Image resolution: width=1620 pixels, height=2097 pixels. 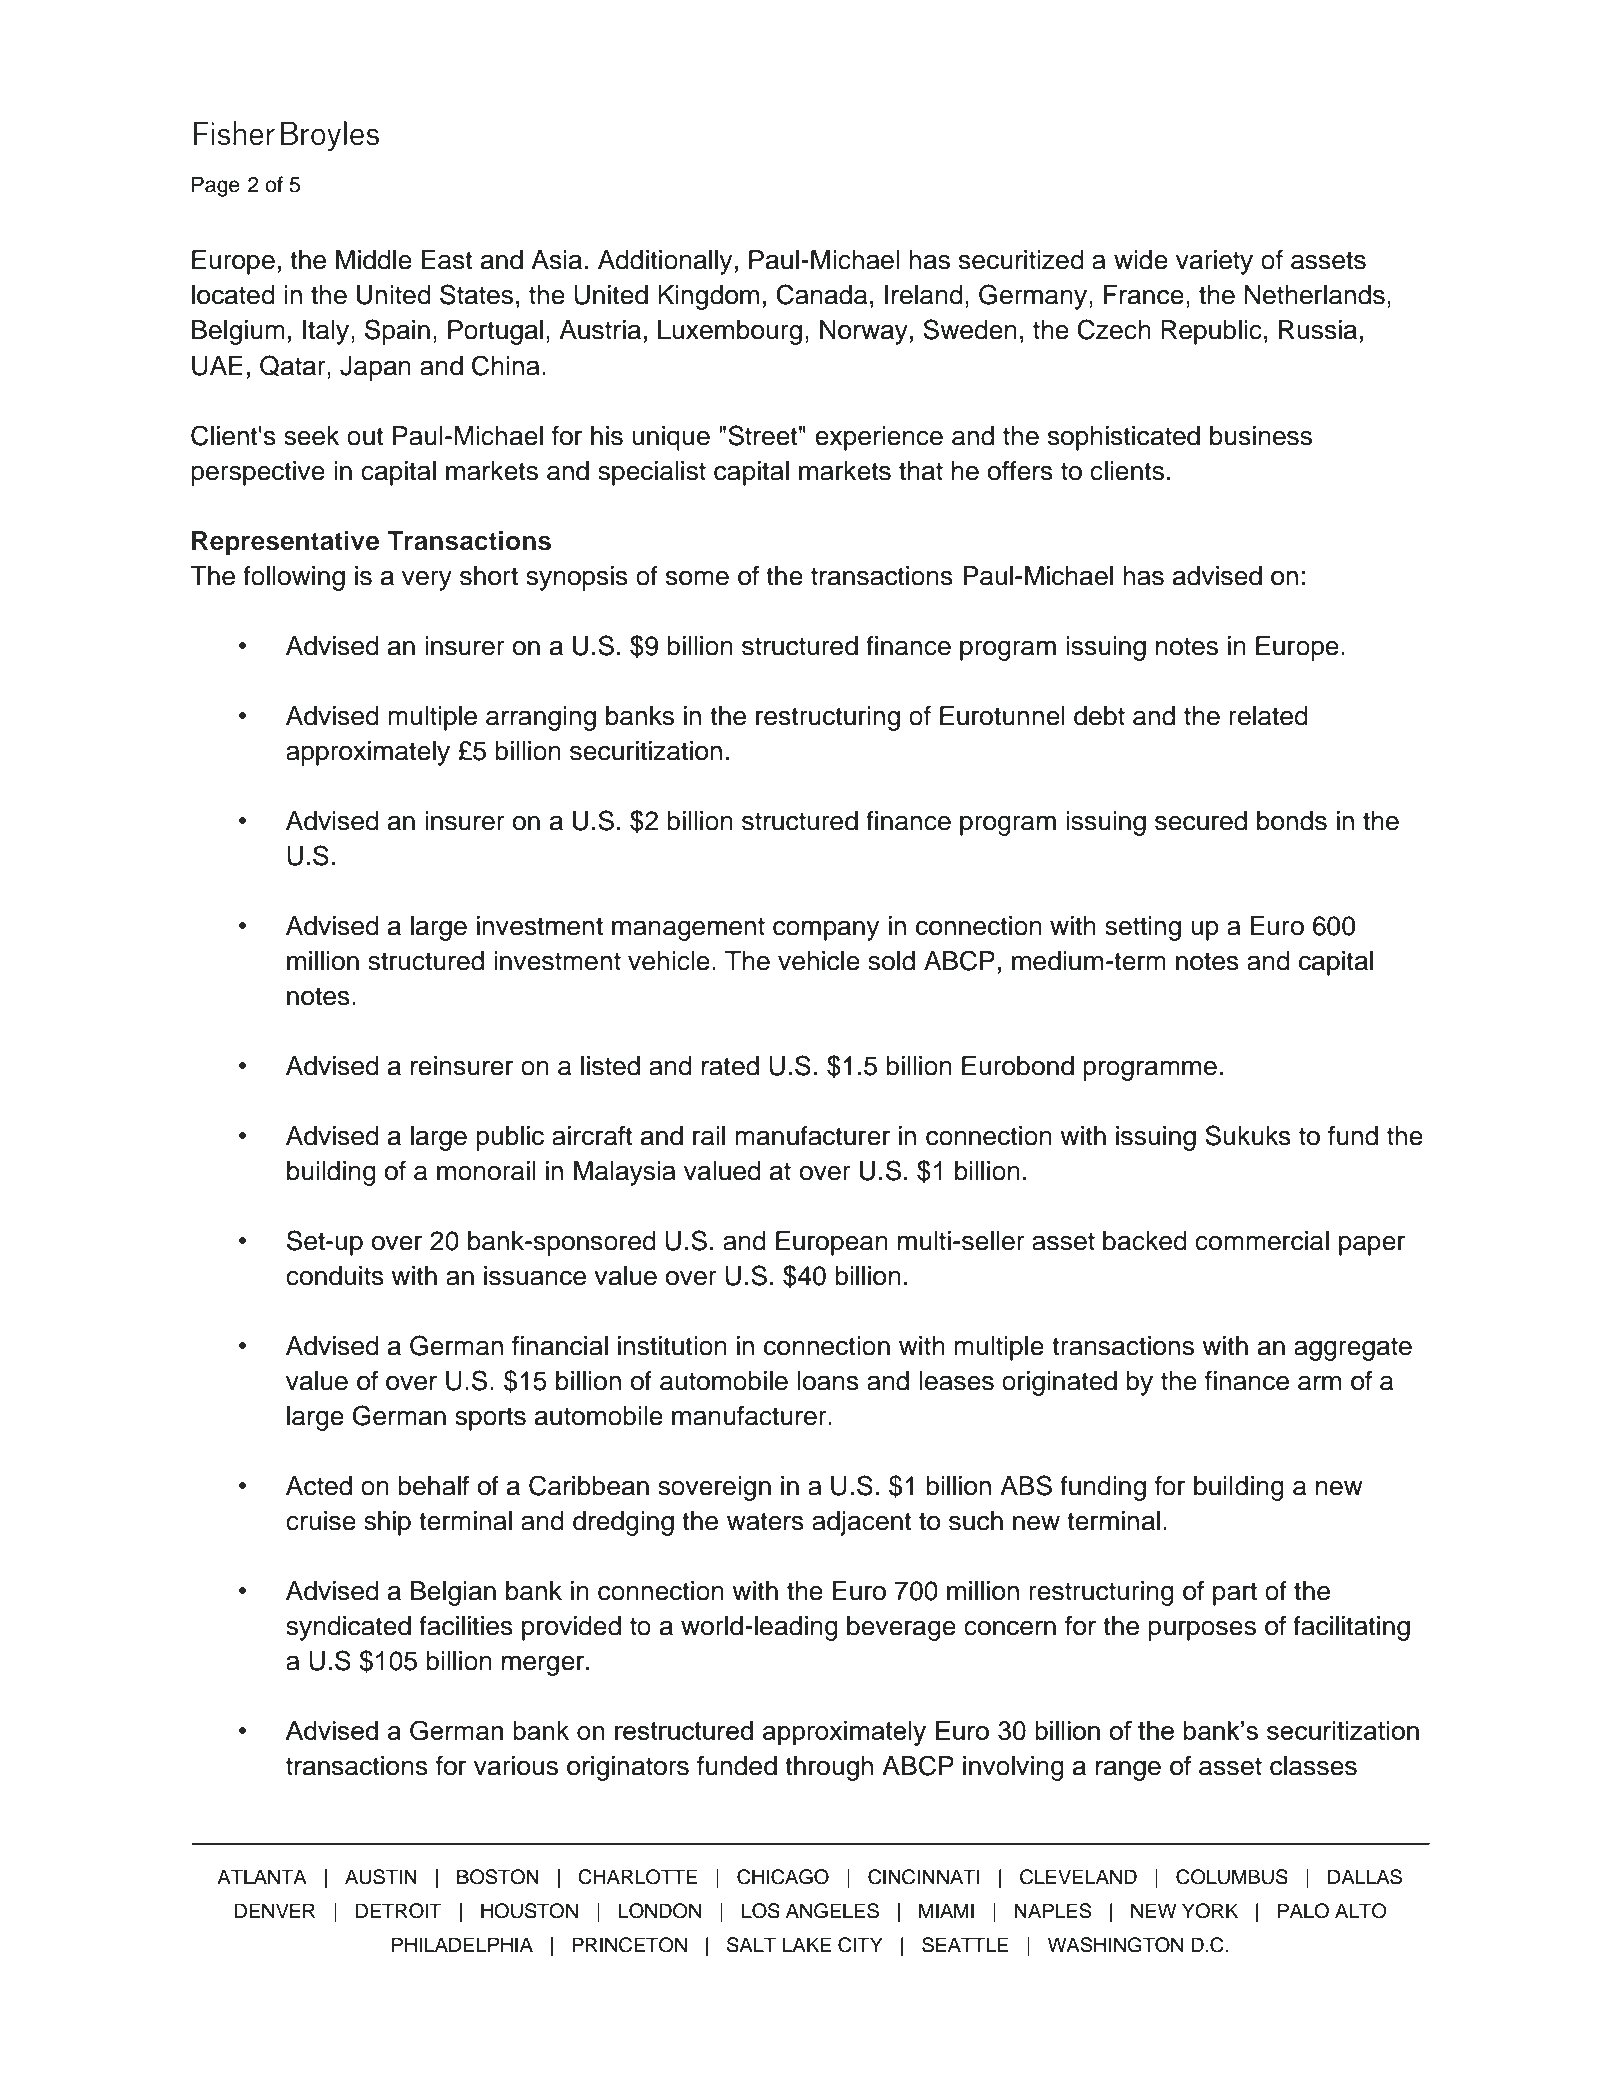 I want to click on Middle, so click(x=374, y=260).
